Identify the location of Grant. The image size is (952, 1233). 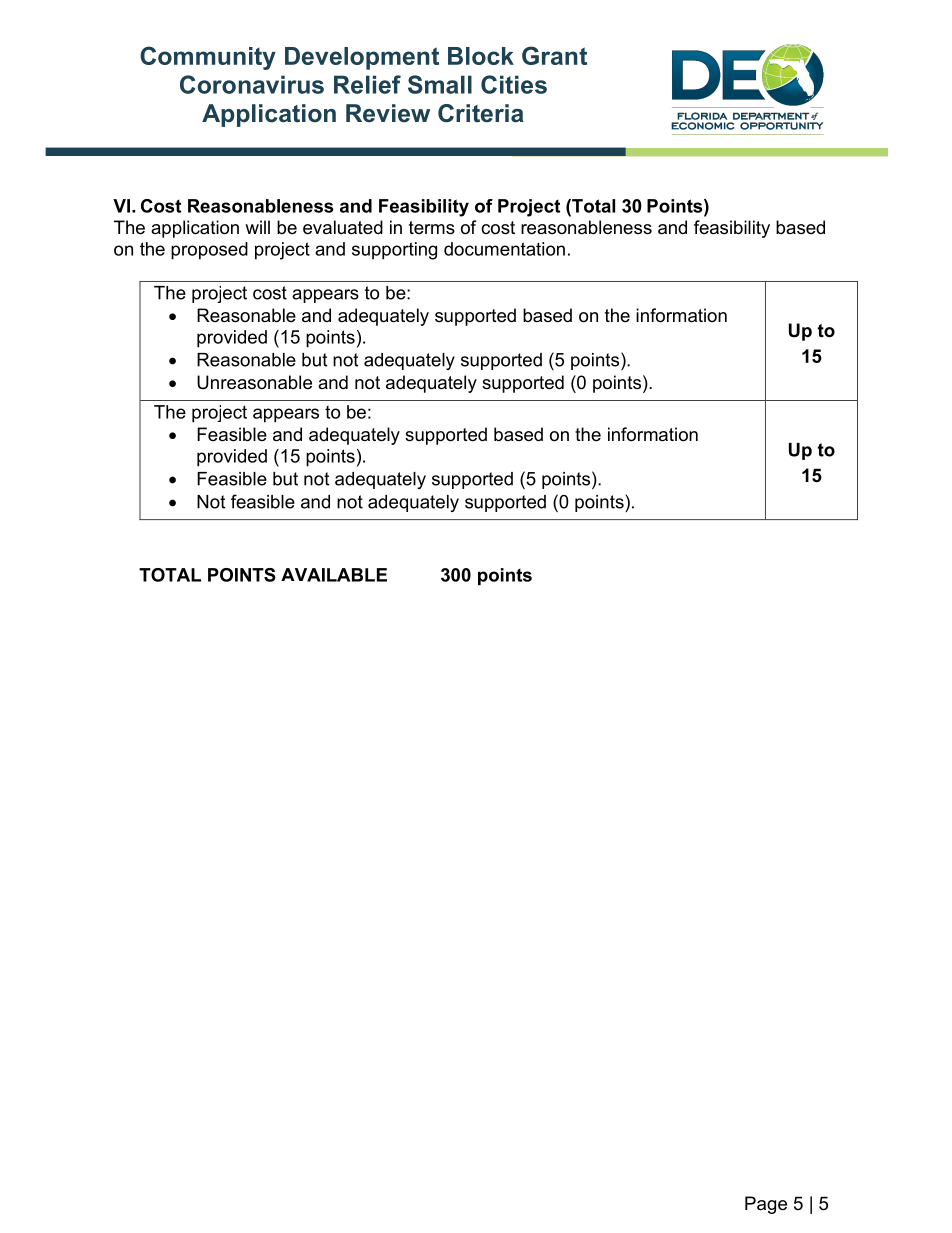
(554, 55).
